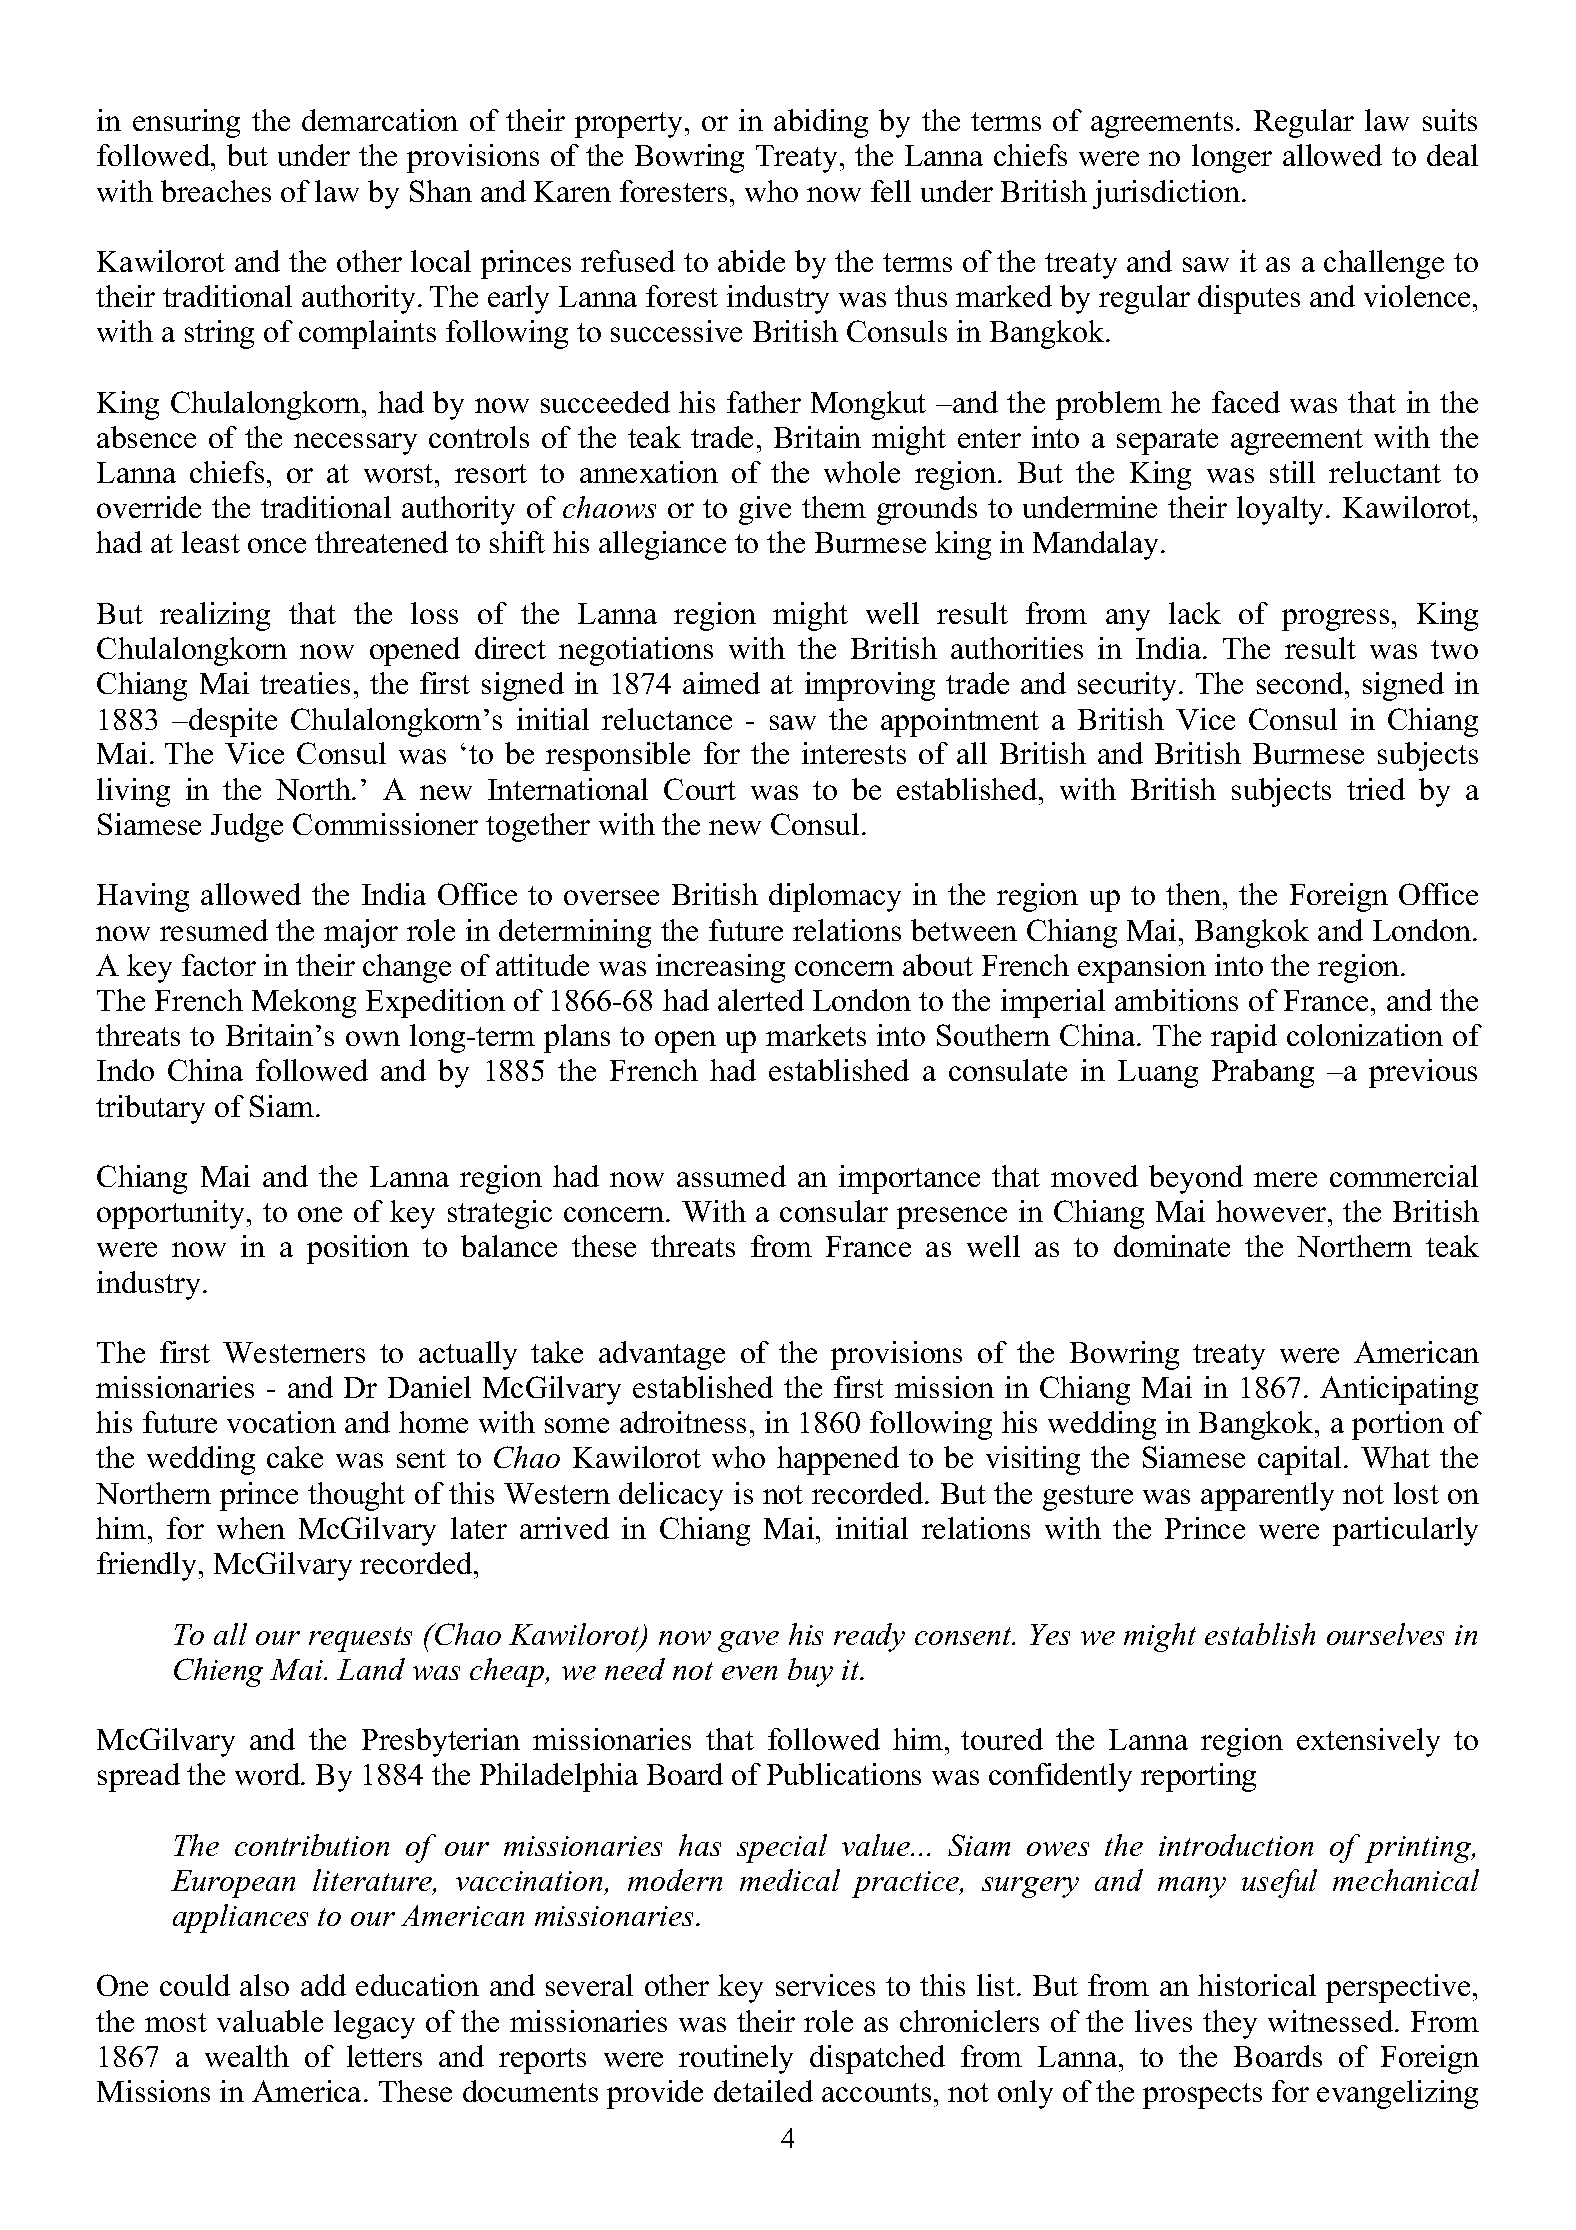  I want to click on tried, so click(1376, 789).
